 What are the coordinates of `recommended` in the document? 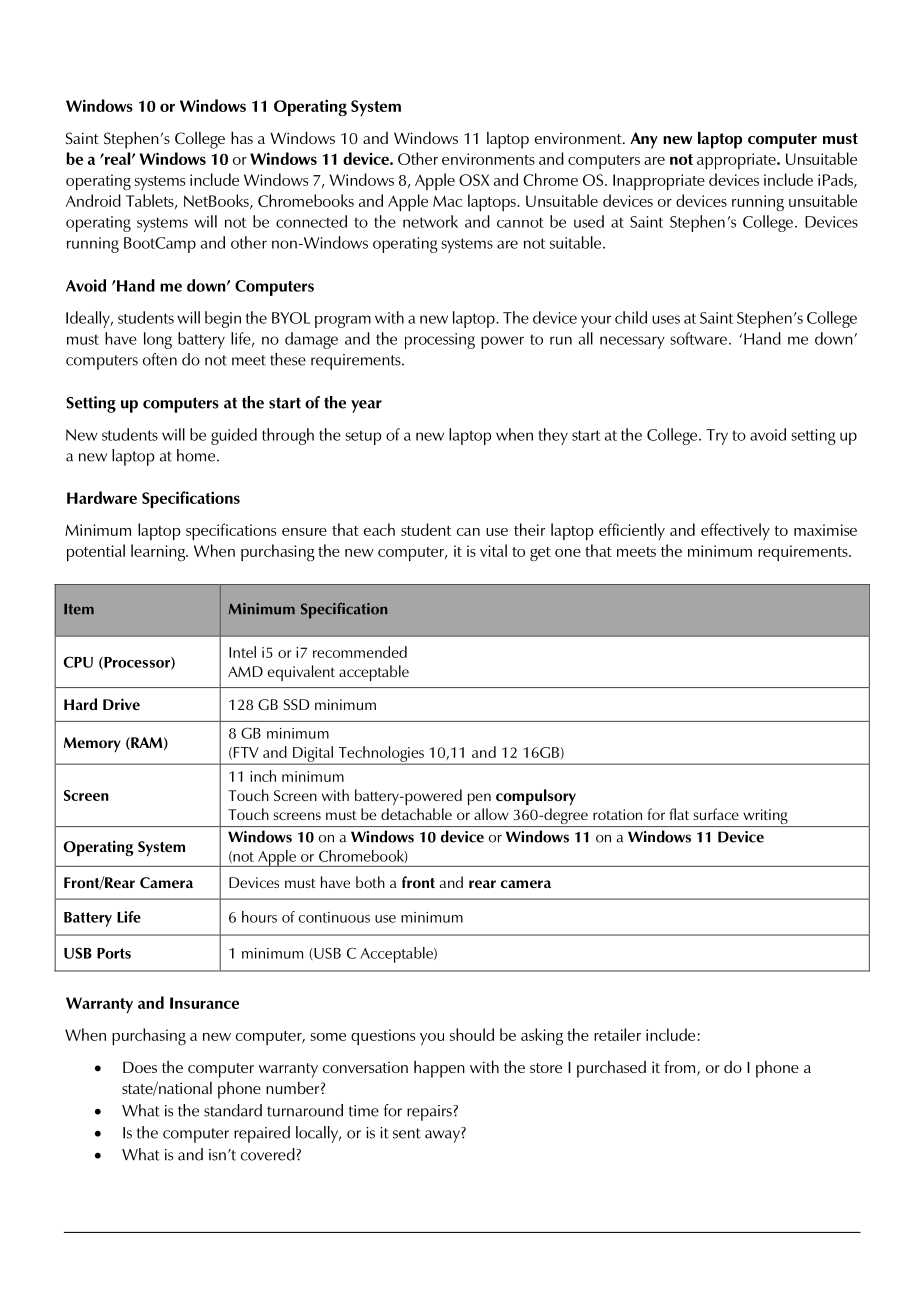 It's located at (360, 652).
